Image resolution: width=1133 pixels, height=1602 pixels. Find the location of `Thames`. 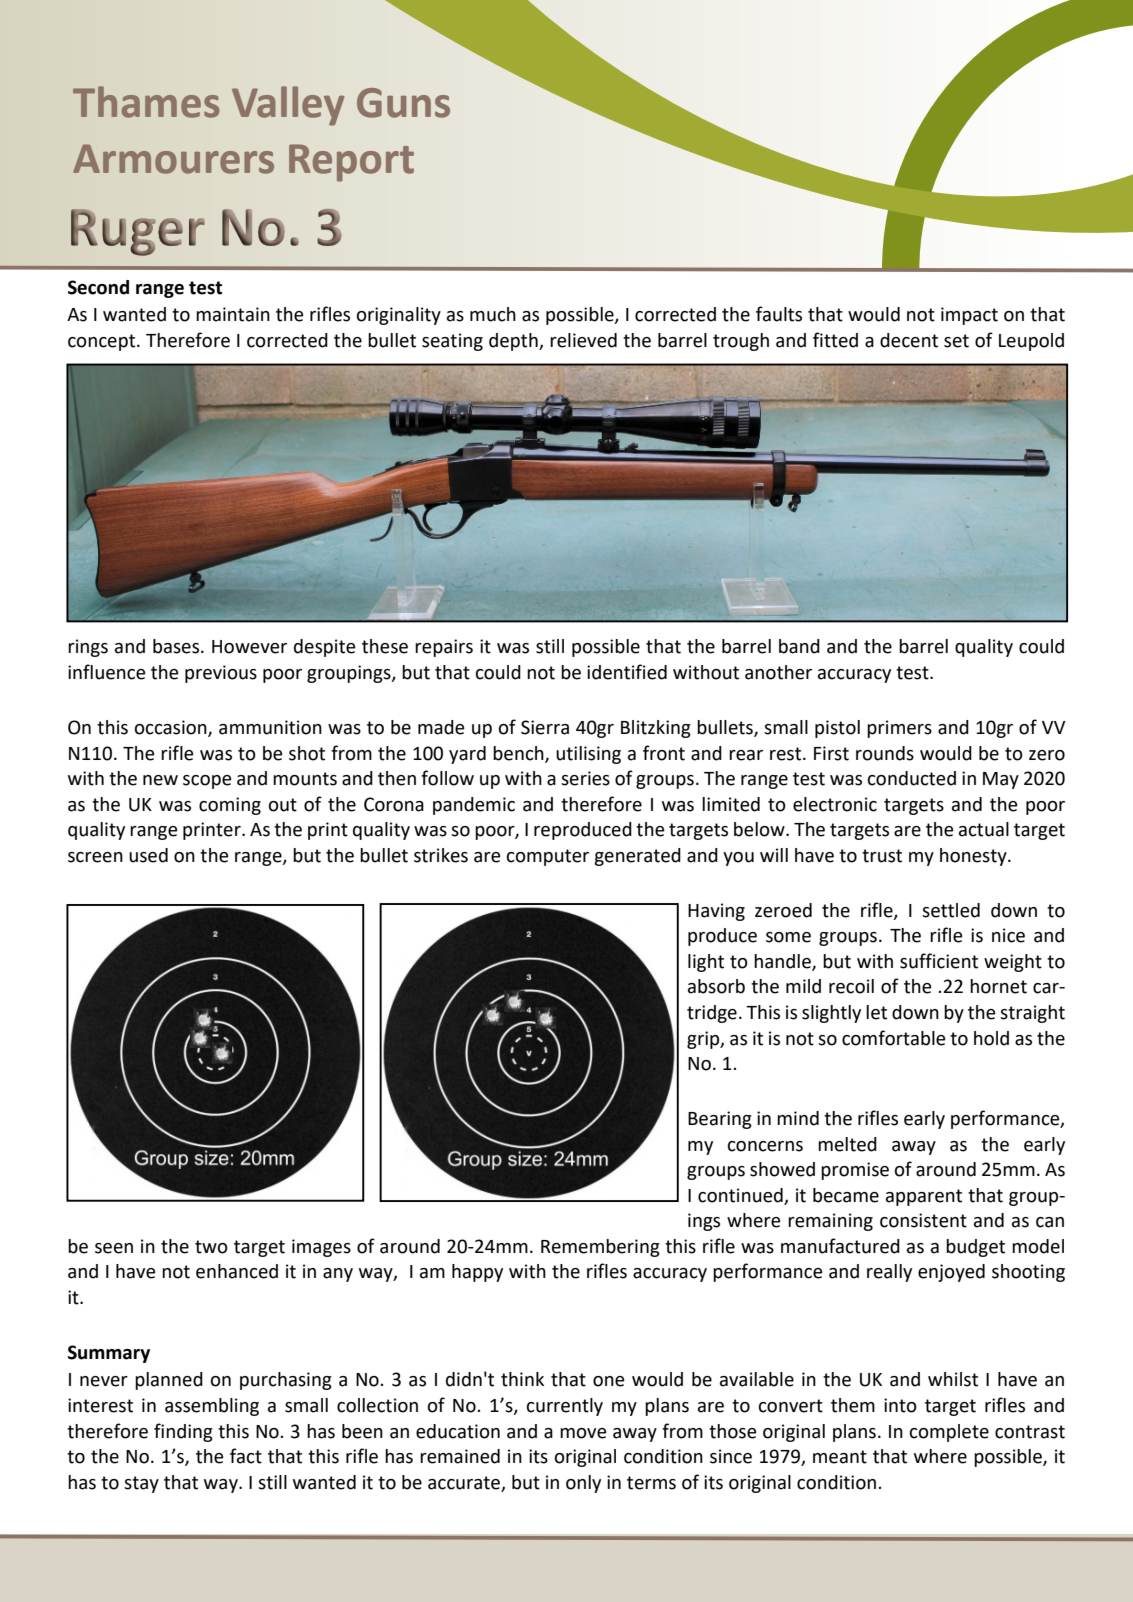

Thames is located at coordinates (146, 102).
